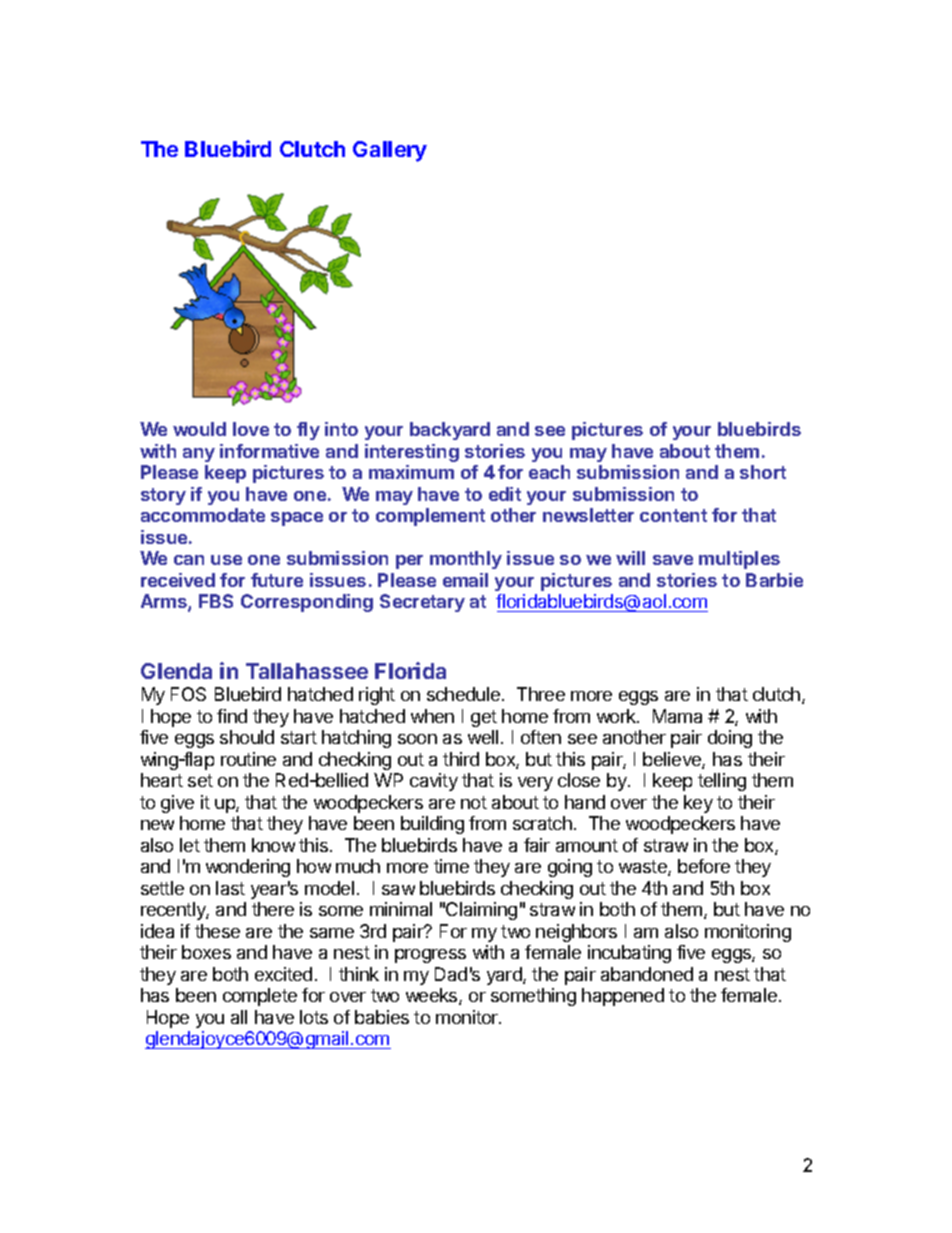  I want to click on cavity, so click(434, 782).
